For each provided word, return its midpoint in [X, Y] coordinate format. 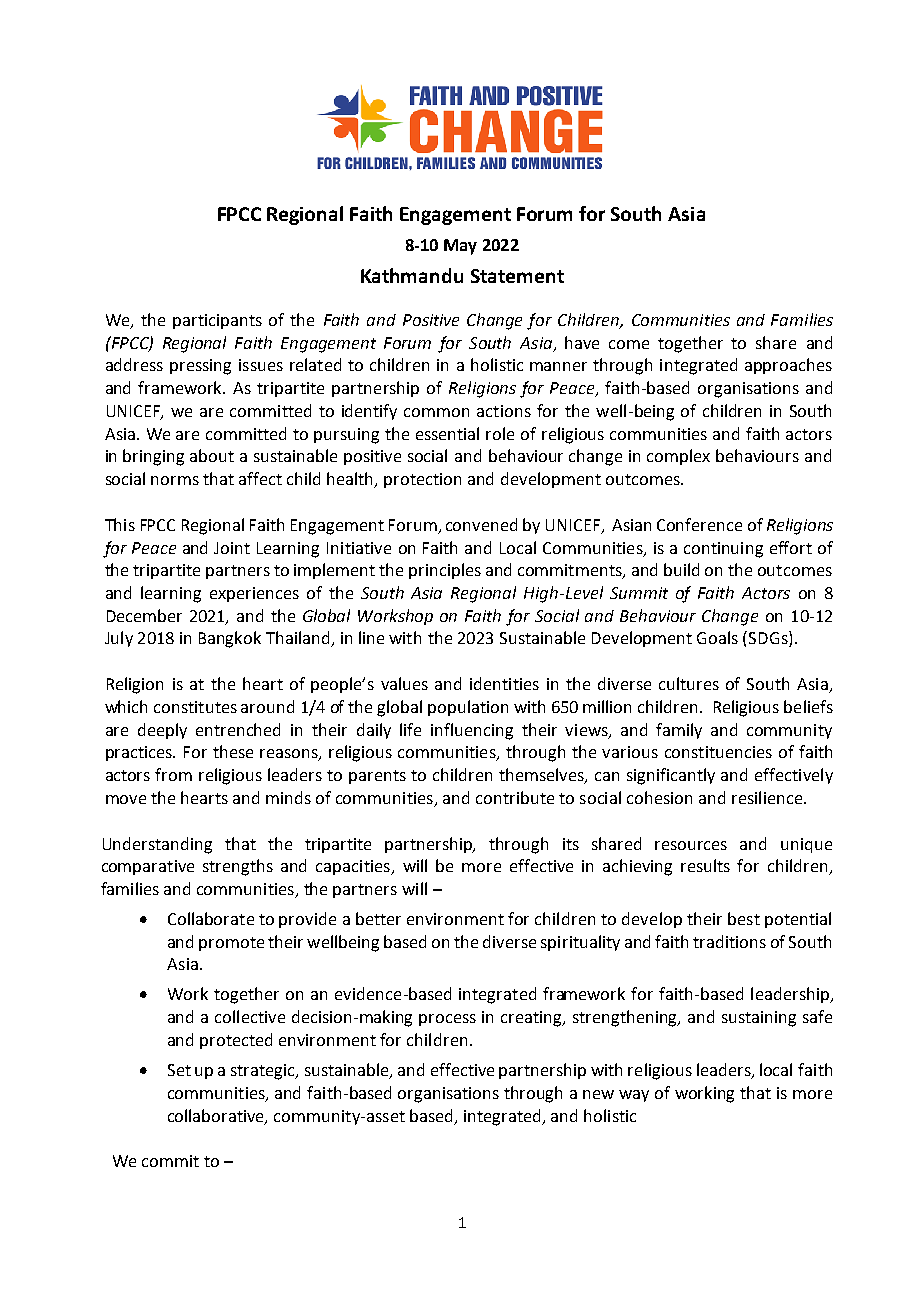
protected [236, 1041]
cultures [689, 683]
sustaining [759, 1019]
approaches [788, 366]
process [447, 1020]
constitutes [195, 707]
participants [217, 321]
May [460, 247]
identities [504, 683]
